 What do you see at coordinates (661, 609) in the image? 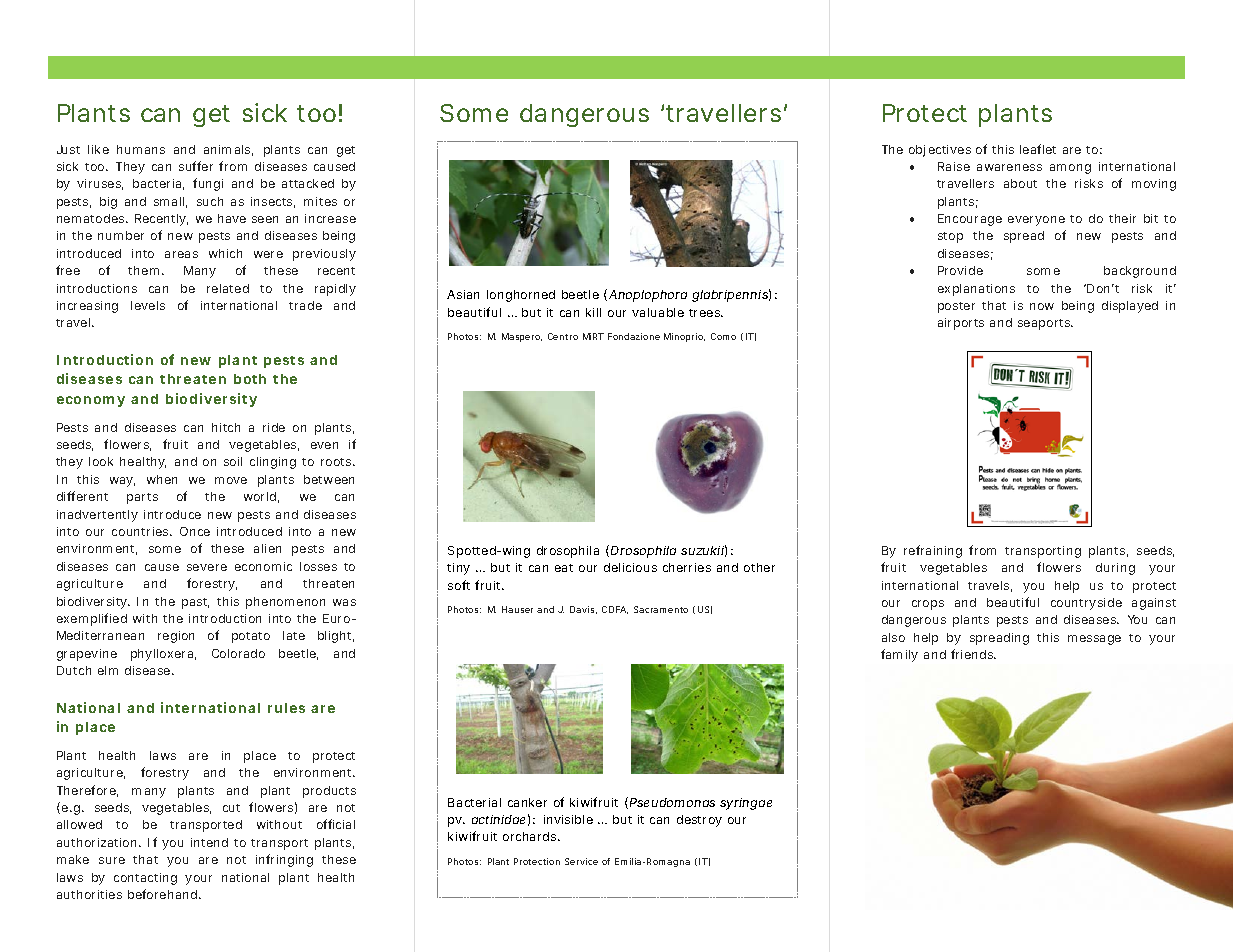
I see `Sacramento` at bounding box center [661, 609].
